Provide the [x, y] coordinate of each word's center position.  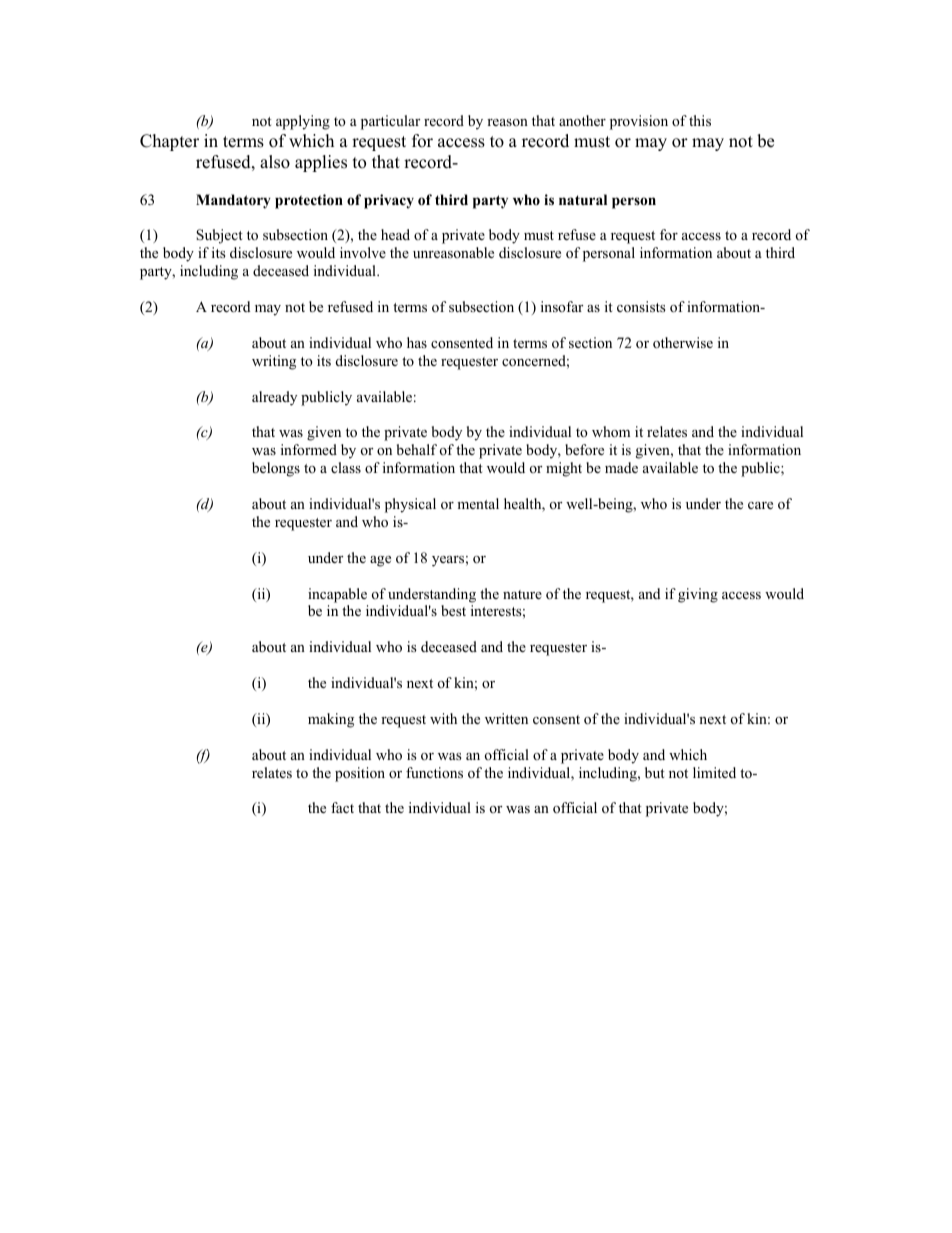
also [275, 162]
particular [390, 122]
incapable [337, 595]
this [700, 120]
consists [641, 306]
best [453, 610]
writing [274, 362]
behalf [417, 449]
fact [342, 807]
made [621, 467]
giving [698, 595]
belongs [276, 469]
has [417, 342]
